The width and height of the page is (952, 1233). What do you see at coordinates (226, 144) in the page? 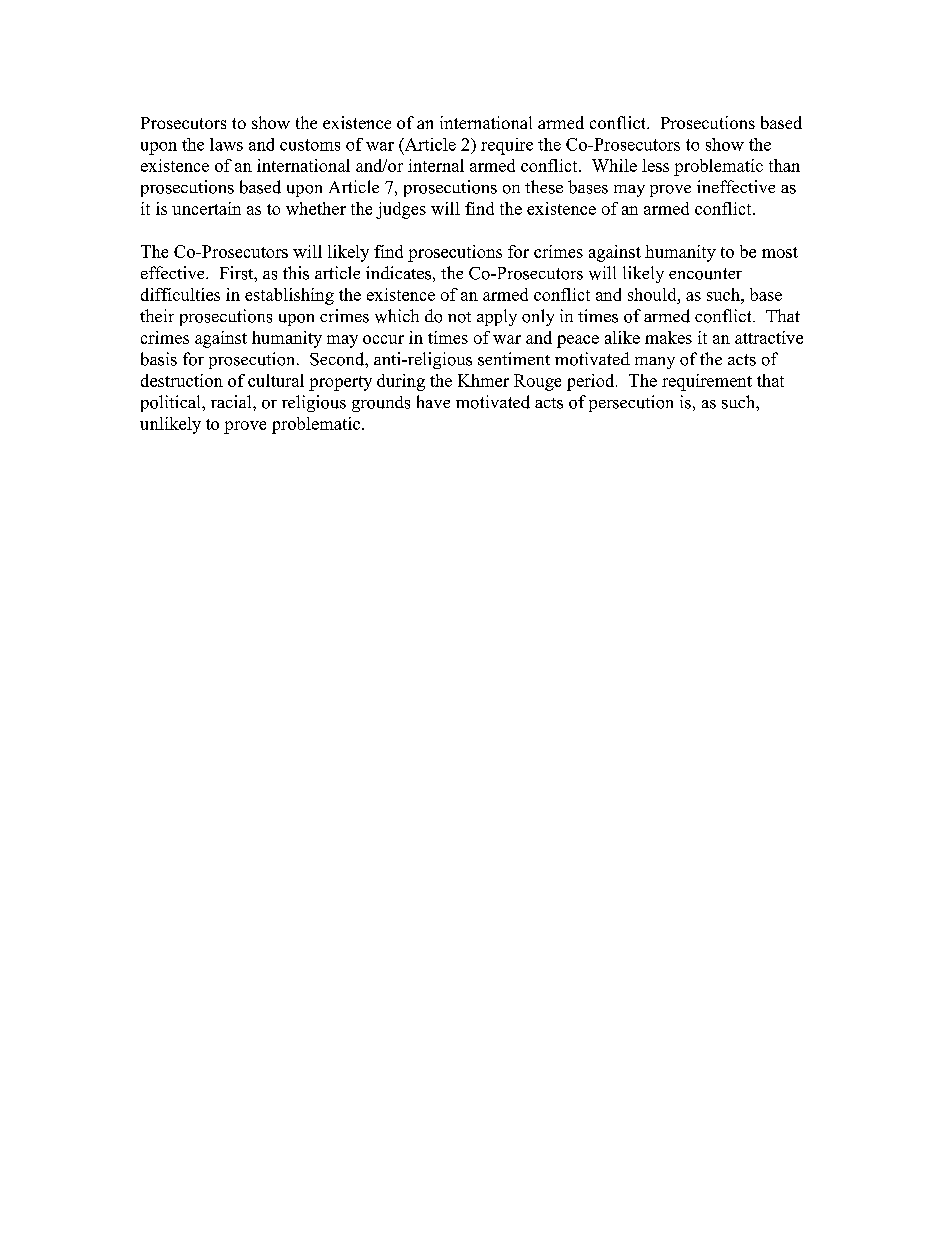
I see `laws` at bounding box center [226, 144].
